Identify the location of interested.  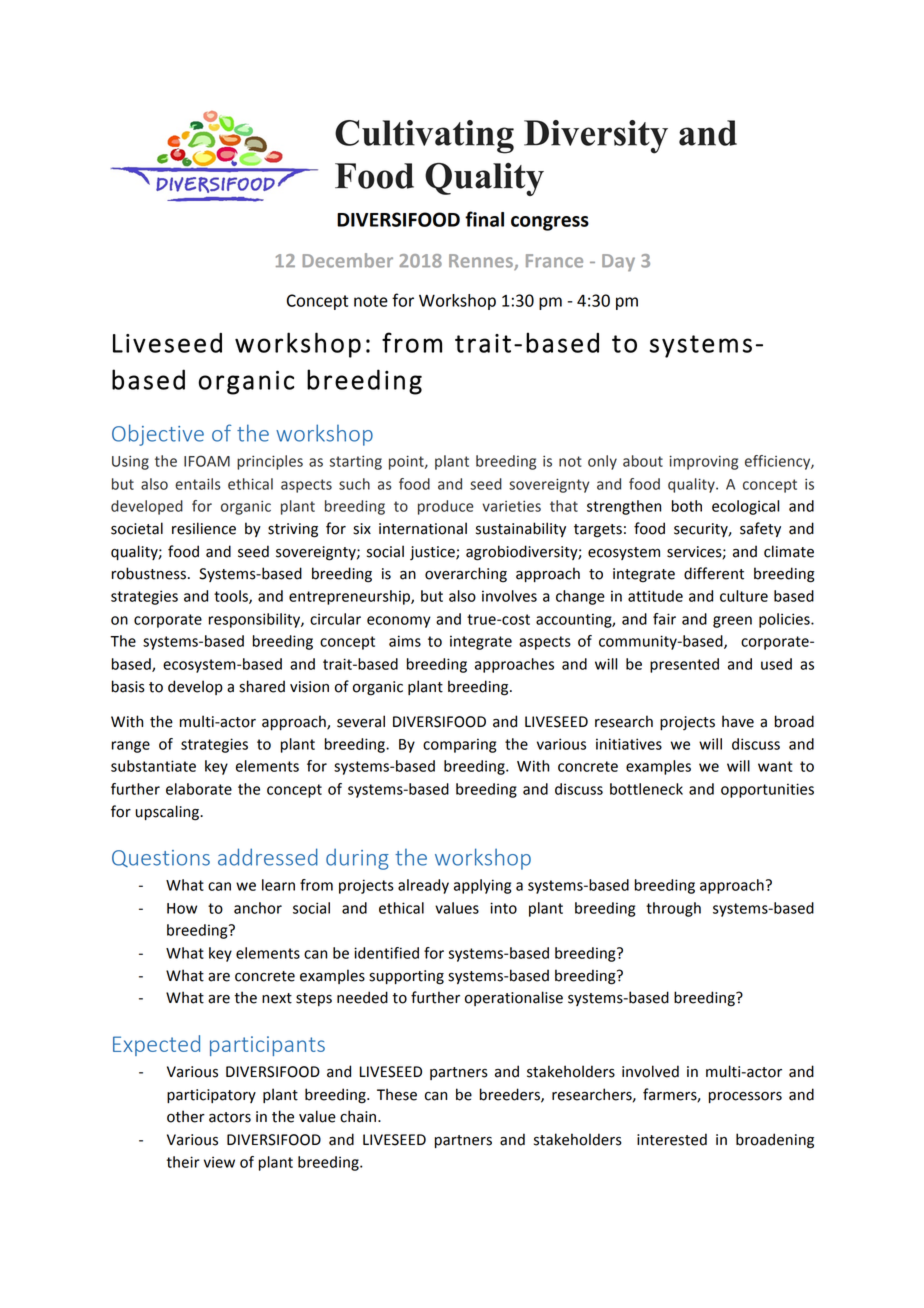
(672, 1139).
